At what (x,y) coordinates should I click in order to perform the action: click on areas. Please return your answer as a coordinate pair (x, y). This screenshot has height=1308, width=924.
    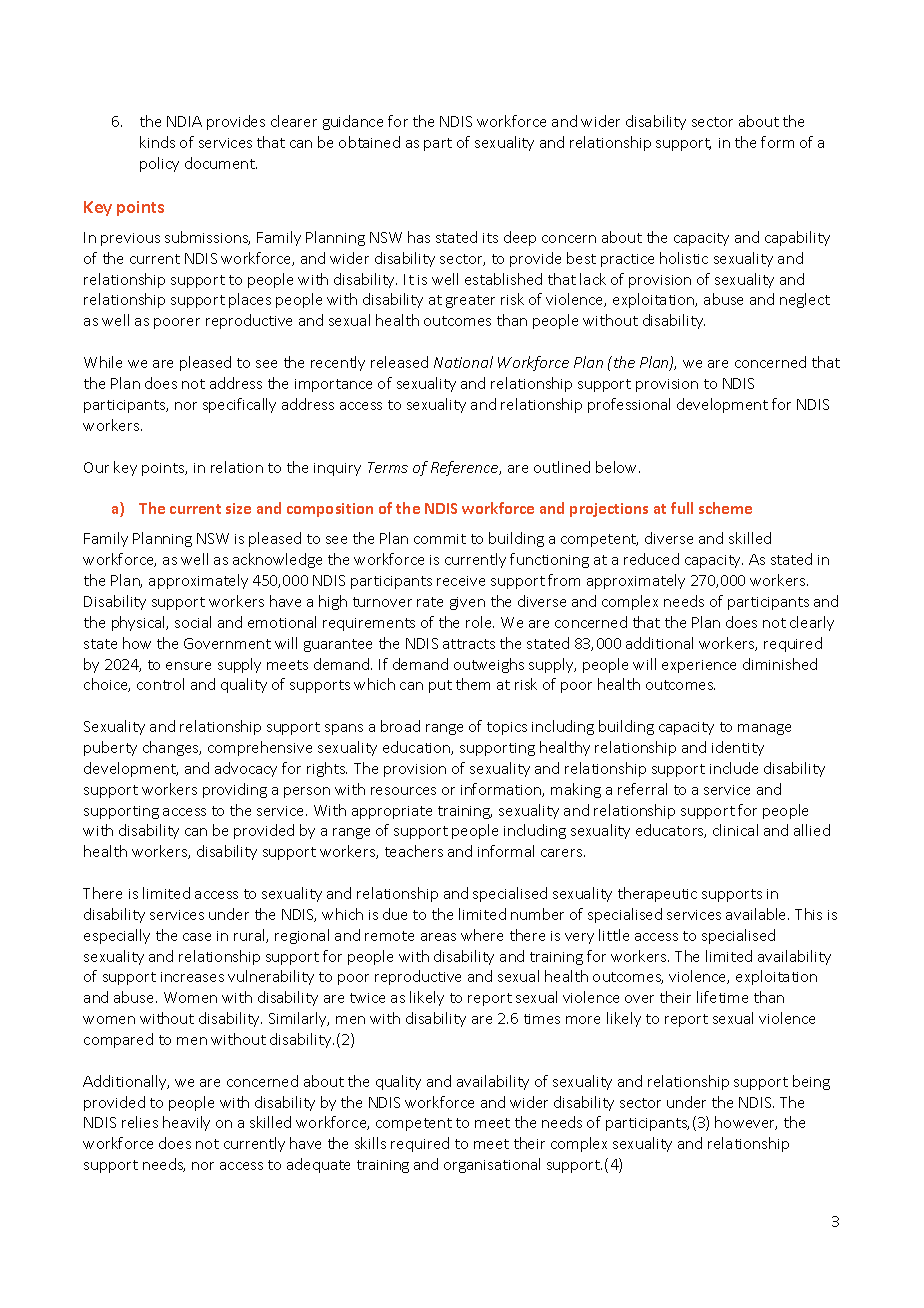
    Looking at the image, I should click on (438, 937).
